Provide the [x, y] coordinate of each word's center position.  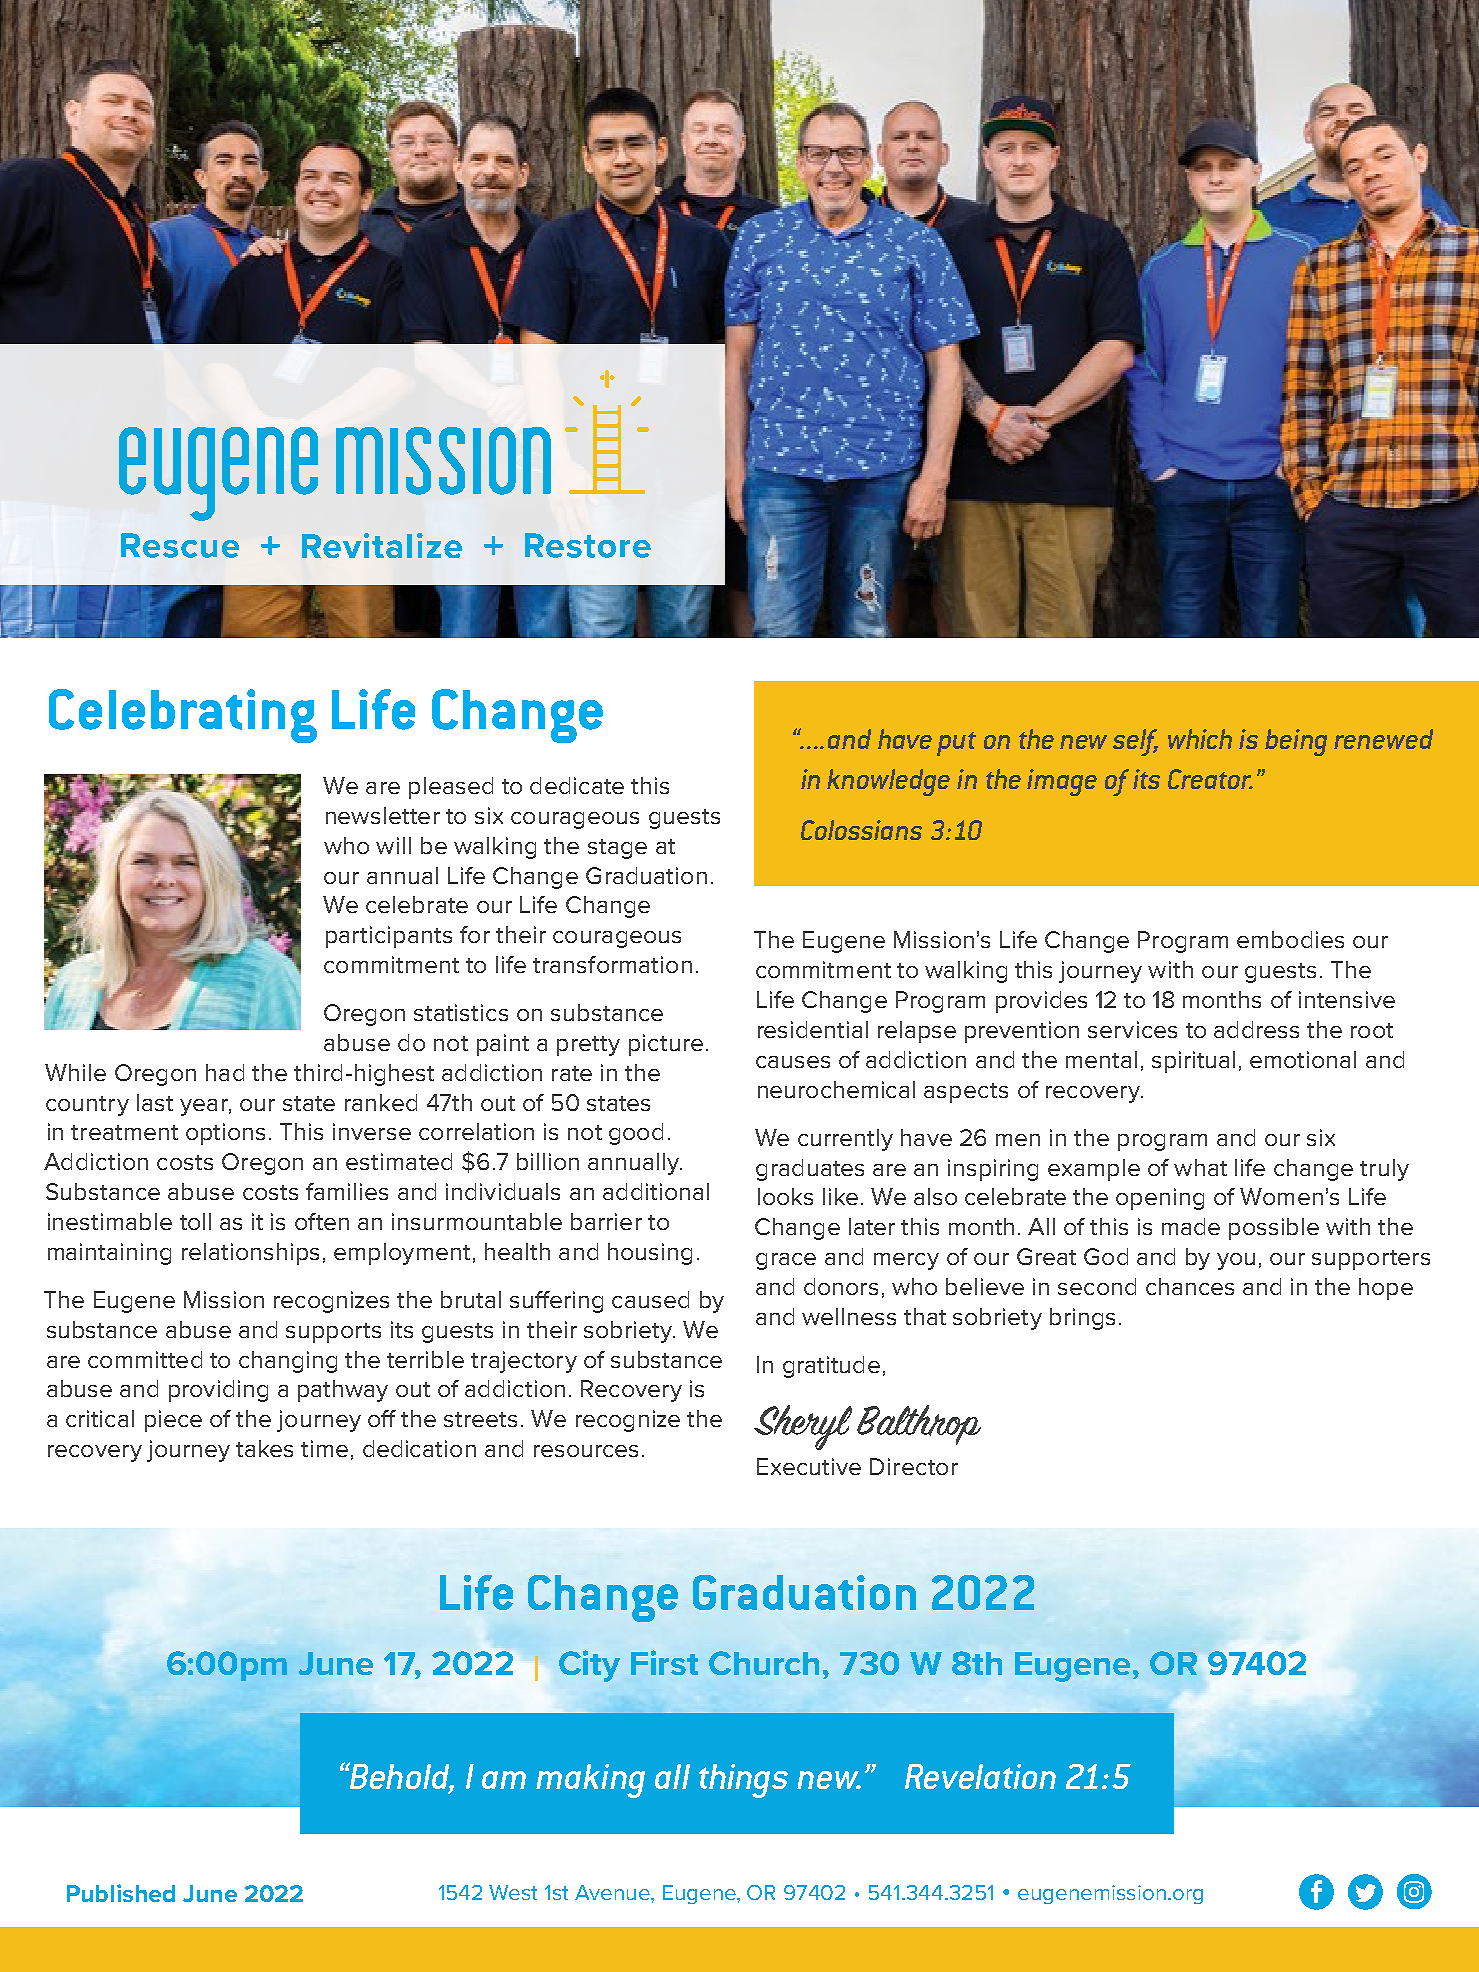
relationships [250, 1254]
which [1200, 739]
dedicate [577, 785]
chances [1190, 1286]
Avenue [613, 1892]
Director [914, 1466]
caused [650, 1299]
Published [121, 1893]
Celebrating [183, 716]
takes [264, 1448]
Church [764, 1663]
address [1256, 1029]
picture [666, 1045]
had [225, 1072]
